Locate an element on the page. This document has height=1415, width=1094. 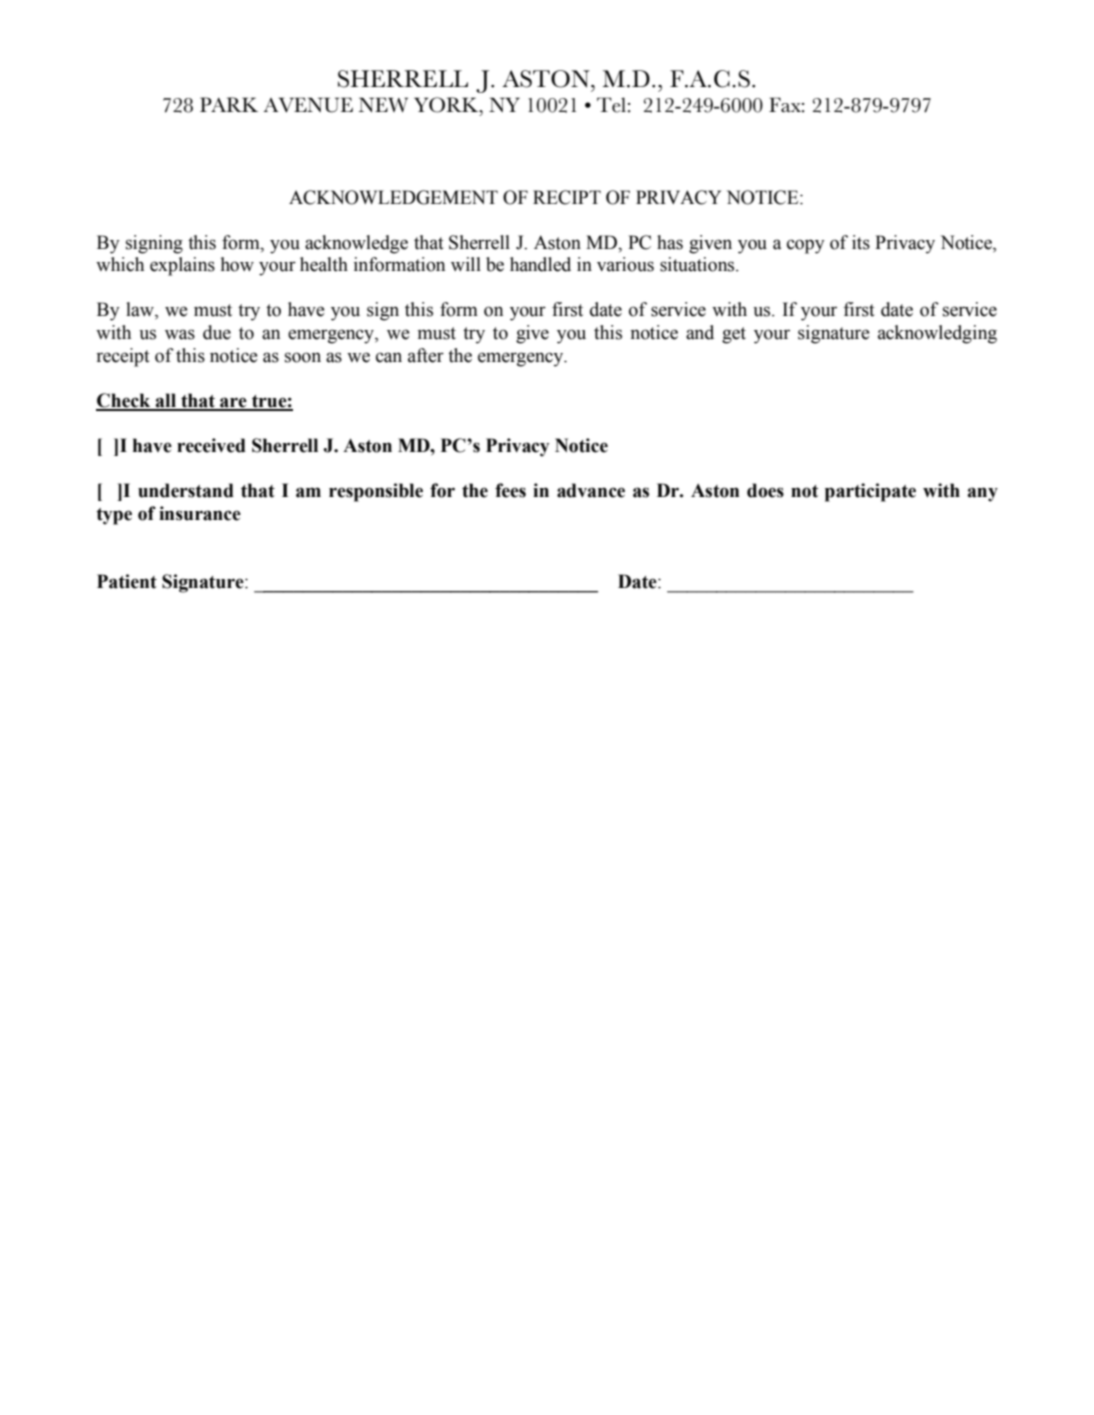
its is located at coordinates (861, 242).
